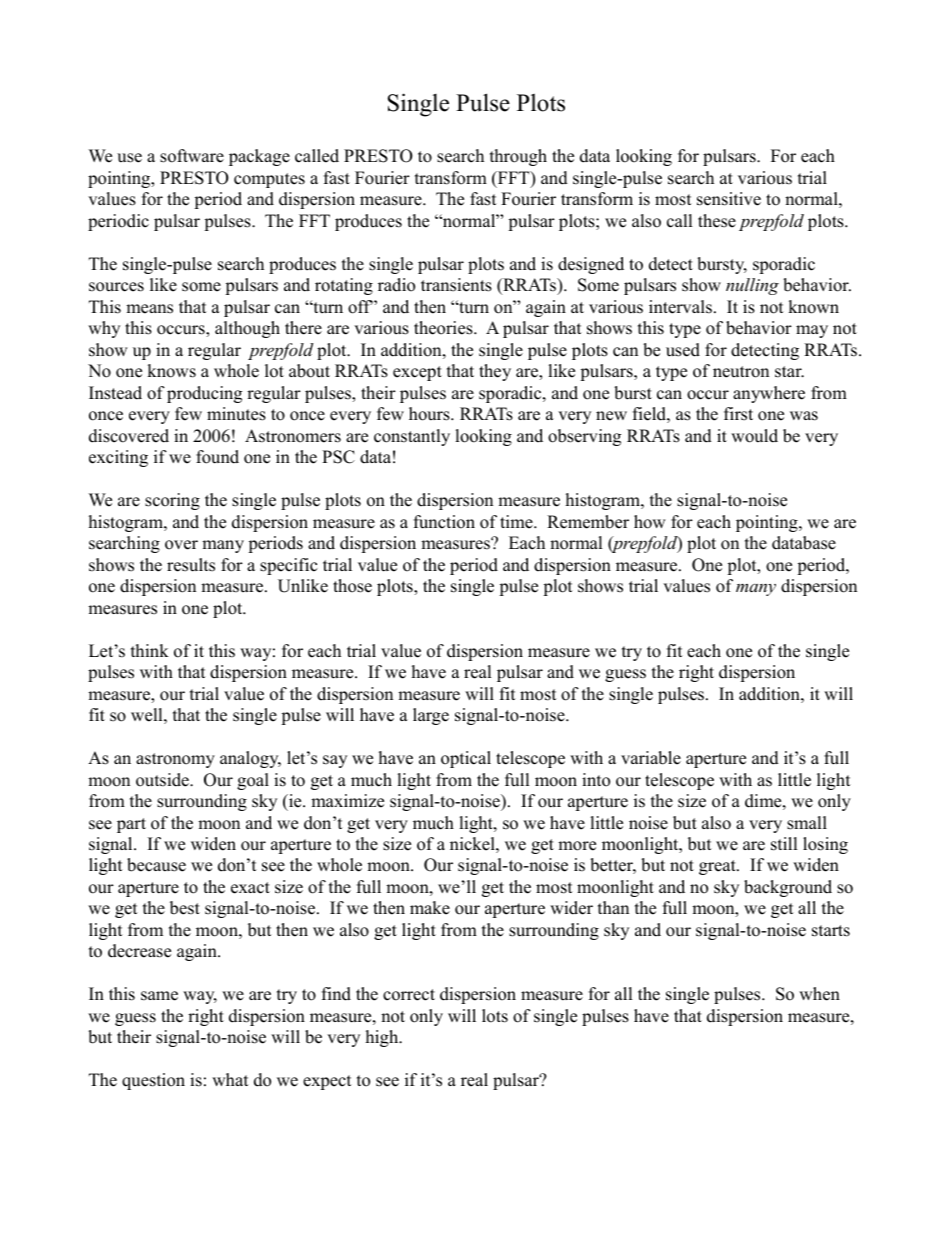 Image resolution: width=952 pixels, height=1233 pixels. Describe the element at coordinates (192, 156) in the page. I see `software` at that location.
